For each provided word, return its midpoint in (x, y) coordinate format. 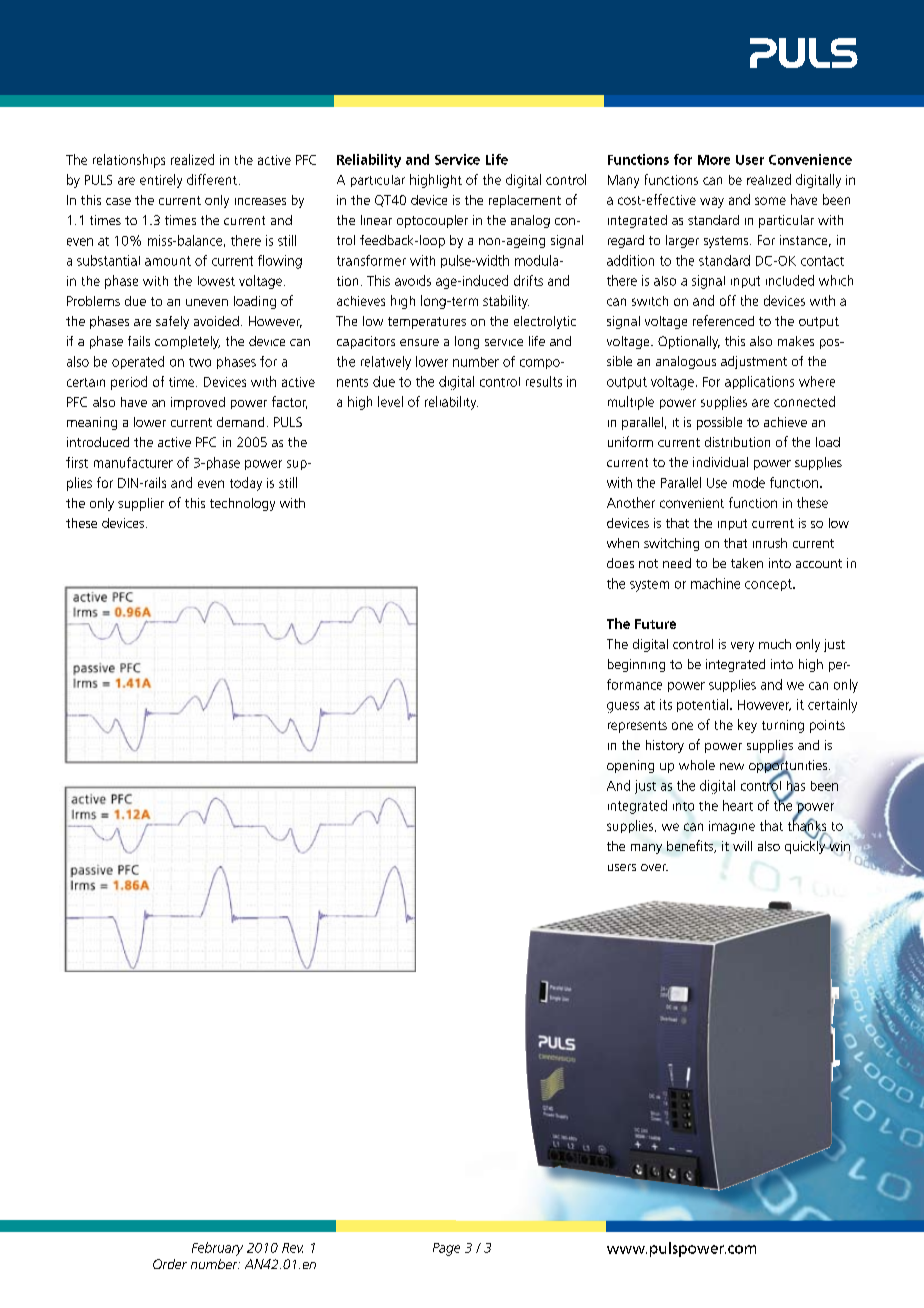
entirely (161, 181)
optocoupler (432, 221)
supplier (141, 504)
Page (446, 1249)
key (747, 726)
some (770, 201)
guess (623, 707)
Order (170, 1264)
